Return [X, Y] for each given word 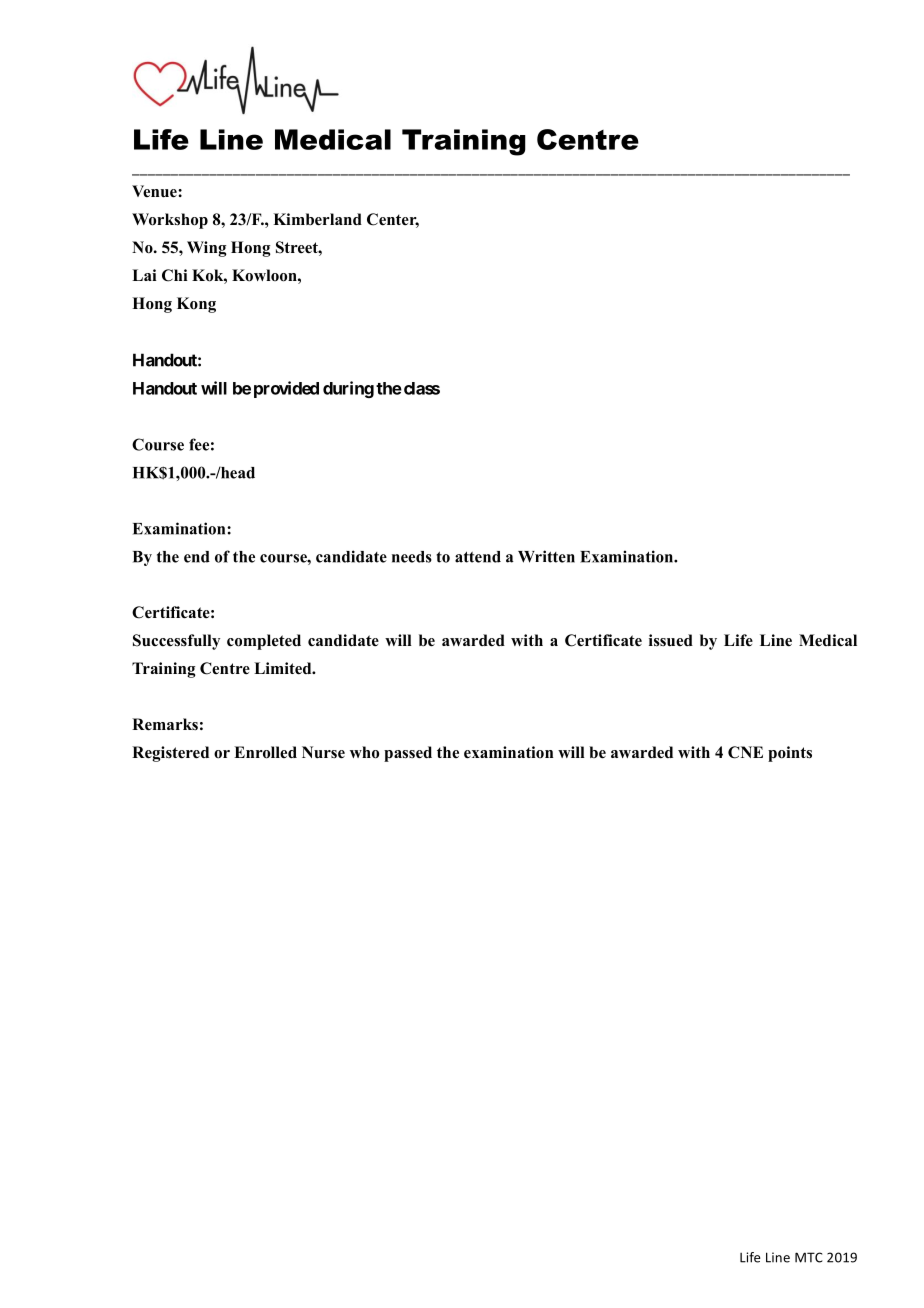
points [790, 754]
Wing [207, 249]
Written [546, 556]
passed [408, 754]
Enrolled [265, 752]
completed [264, 642]
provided [286, 389]
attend [478, 557]
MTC [809, 1257]
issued [671, 640]
